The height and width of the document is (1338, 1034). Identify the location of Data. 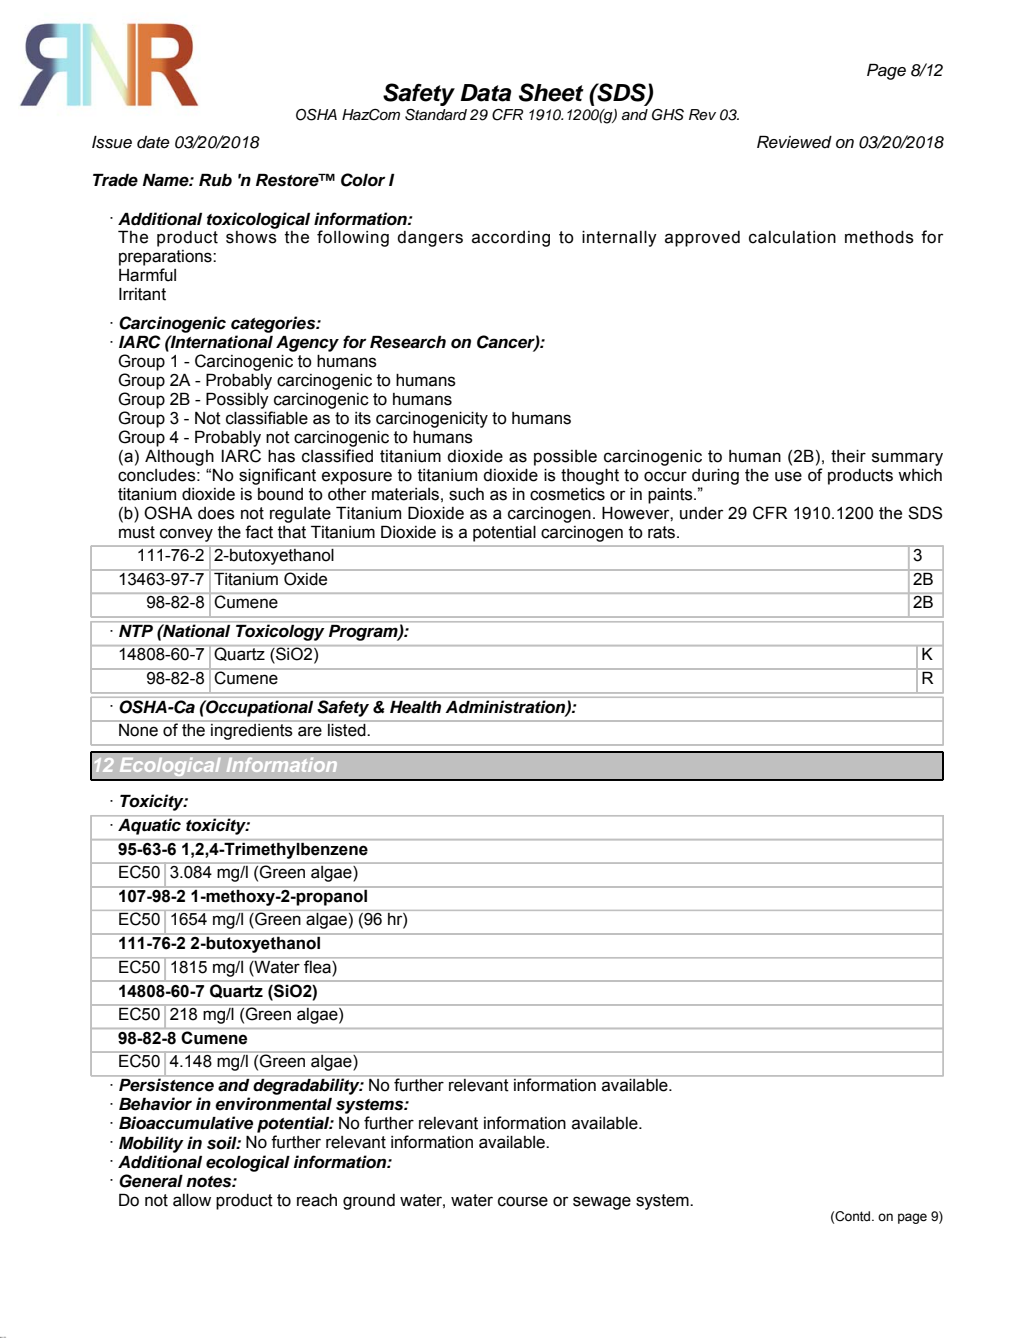
(486, 93).
